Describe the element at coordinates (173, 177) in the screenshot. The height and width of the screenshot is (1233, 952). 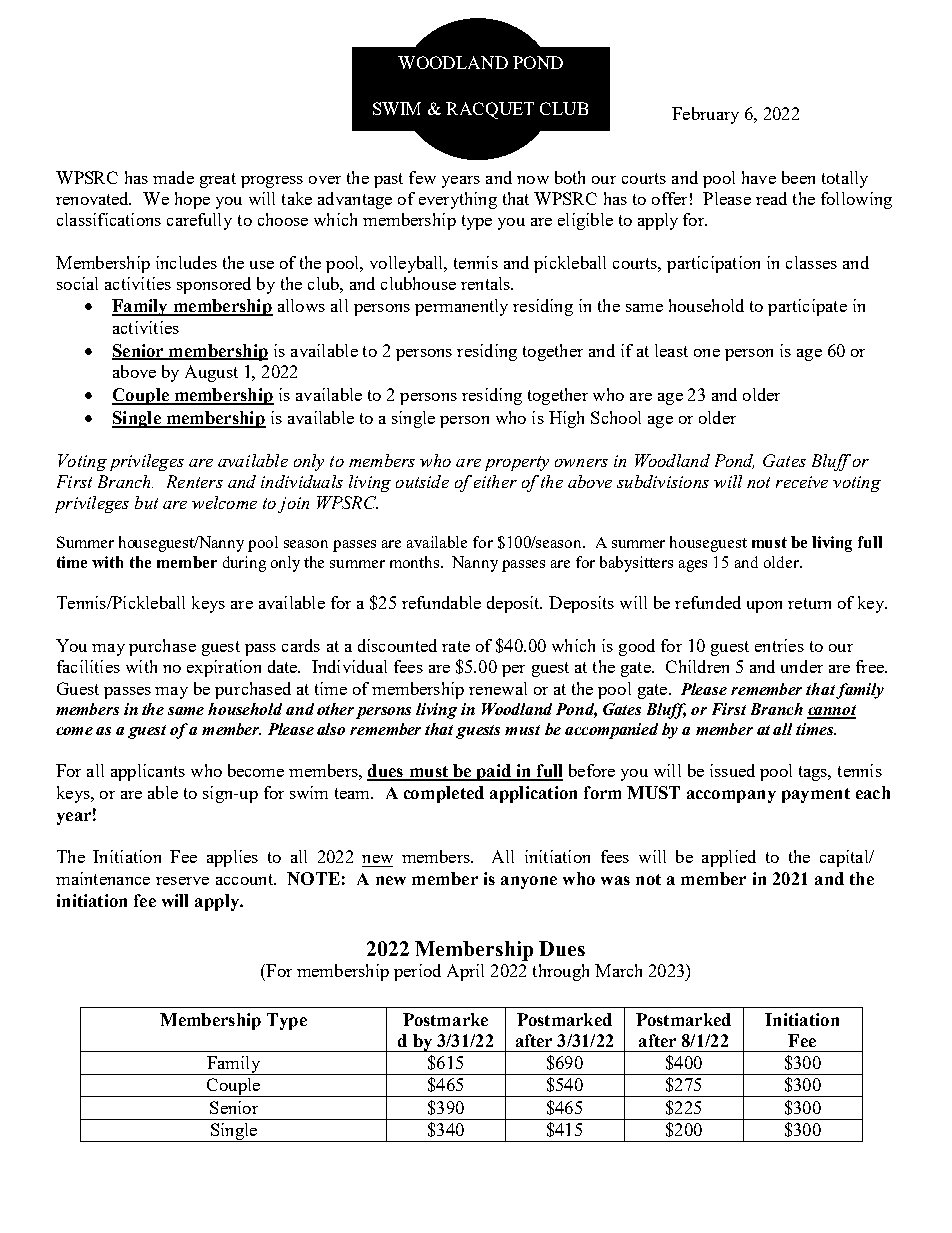
I see `made` at that location.
